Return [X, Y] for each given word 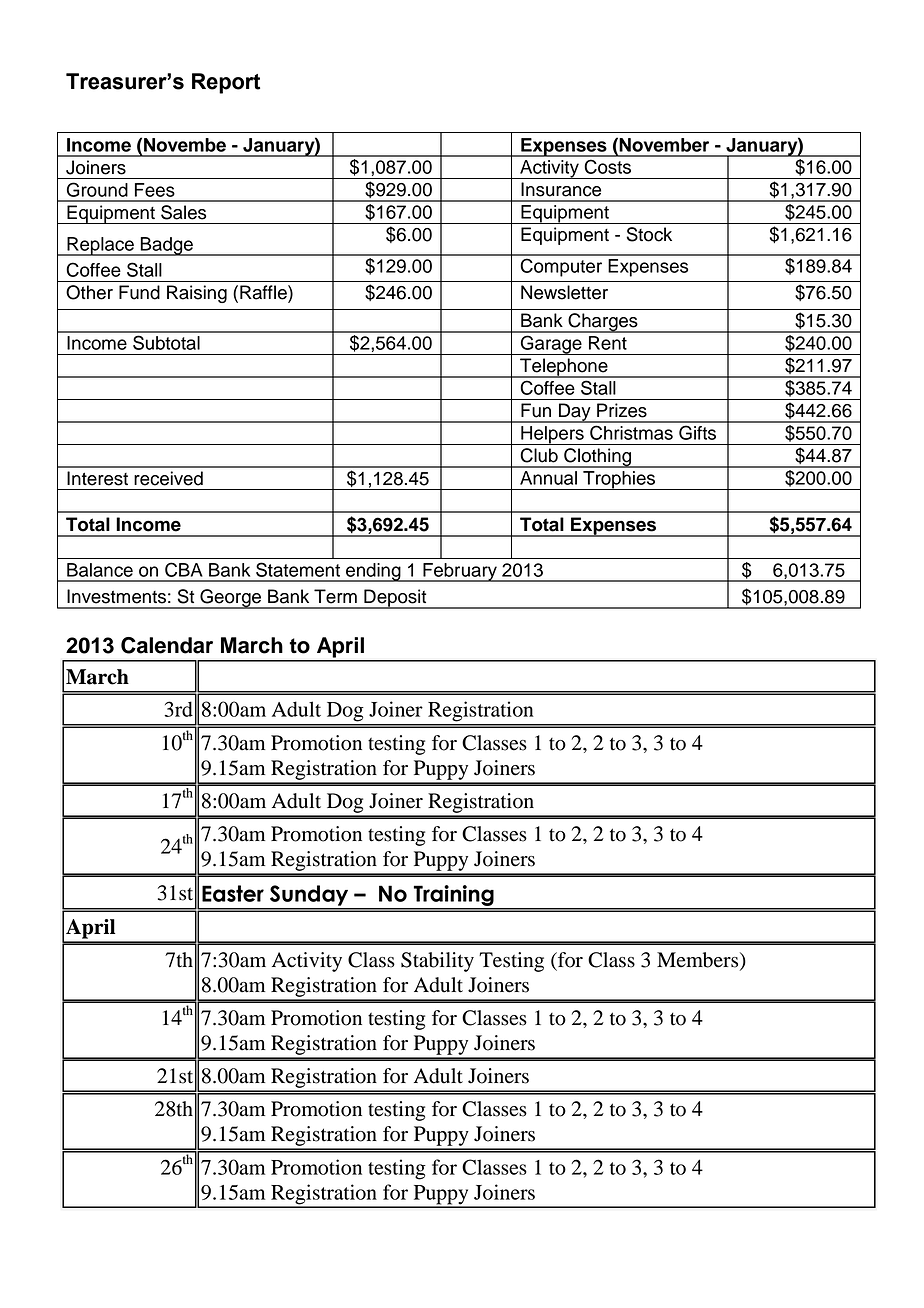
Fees [155, 190]
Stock [649, 234]
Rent [608, 343]
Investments [116, 596]
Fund [139, 292]
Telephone [564, 368]
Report [226, 83]
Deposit [395, 599]
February [460, 572]
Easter [233, 893]
